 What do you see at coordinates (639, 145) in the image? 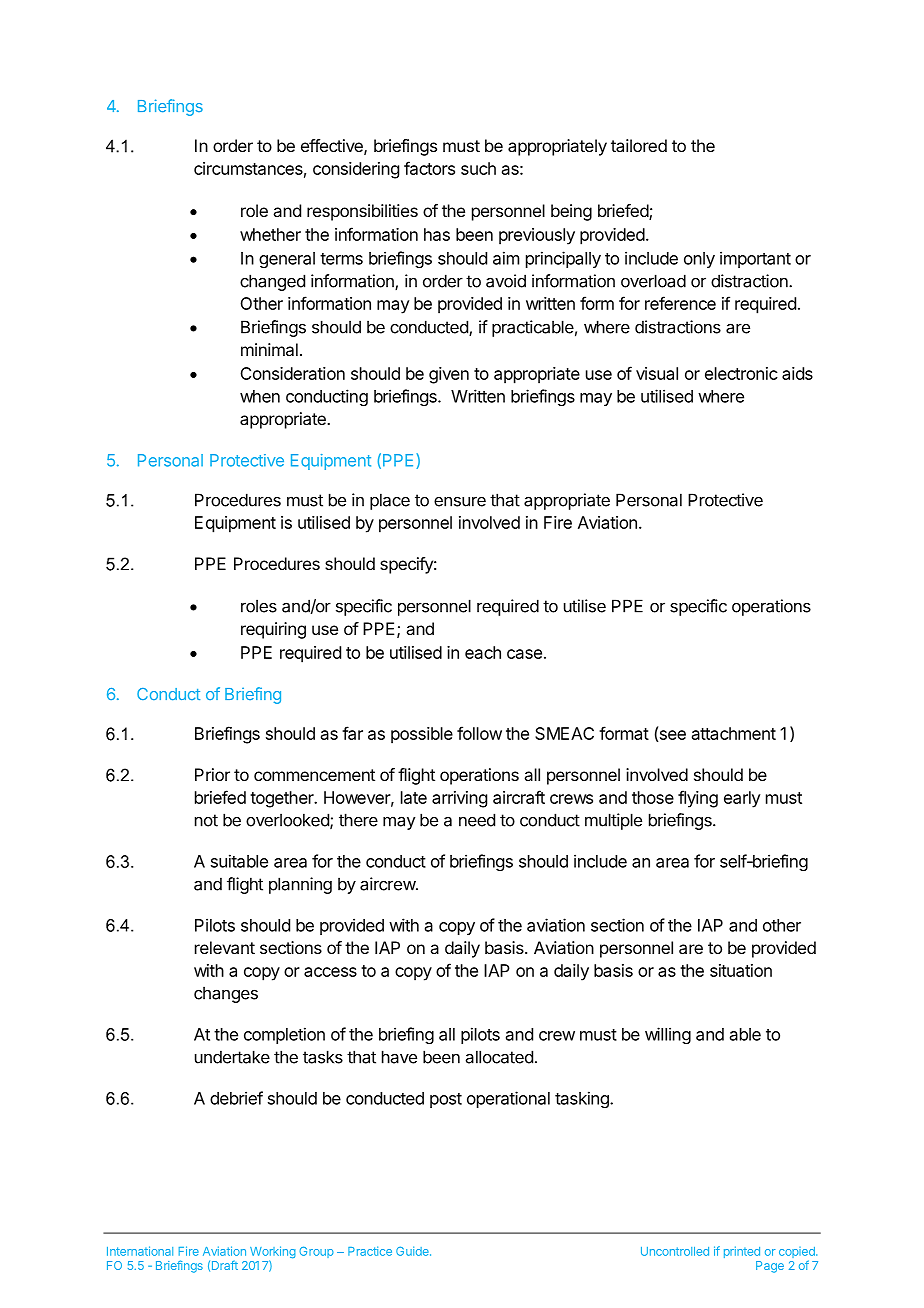
I see `tailored` at bounding box center [639, 145].
